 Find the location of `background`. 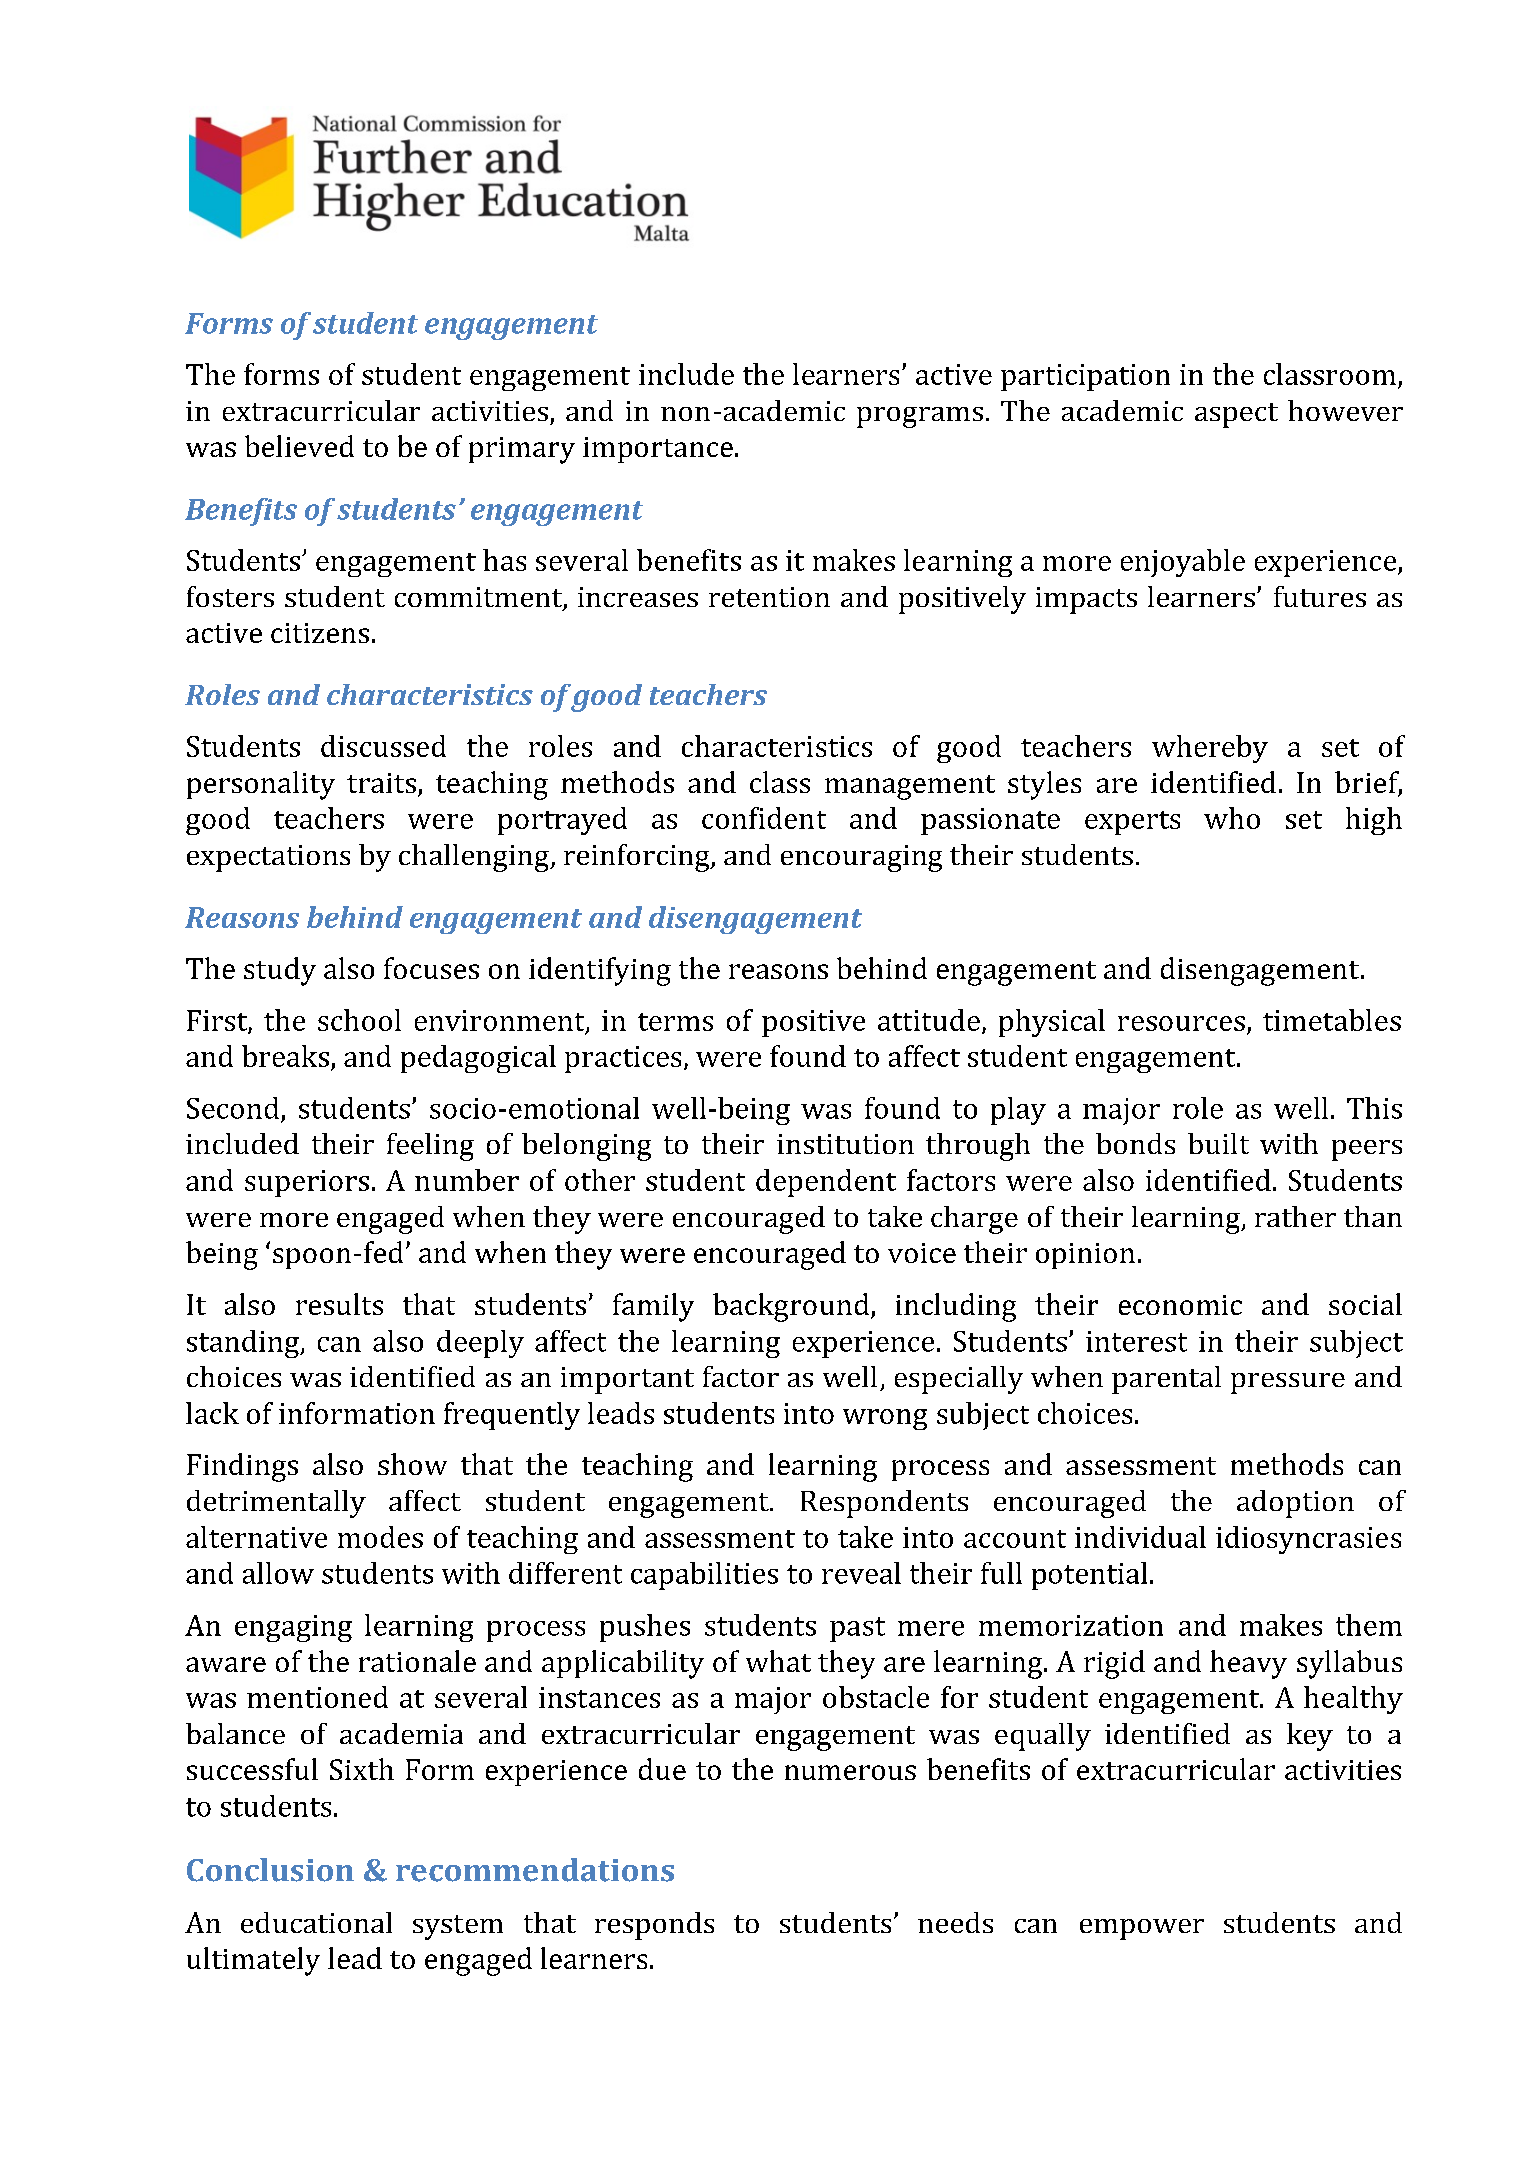

background is located at coordinates (791, 1307).
